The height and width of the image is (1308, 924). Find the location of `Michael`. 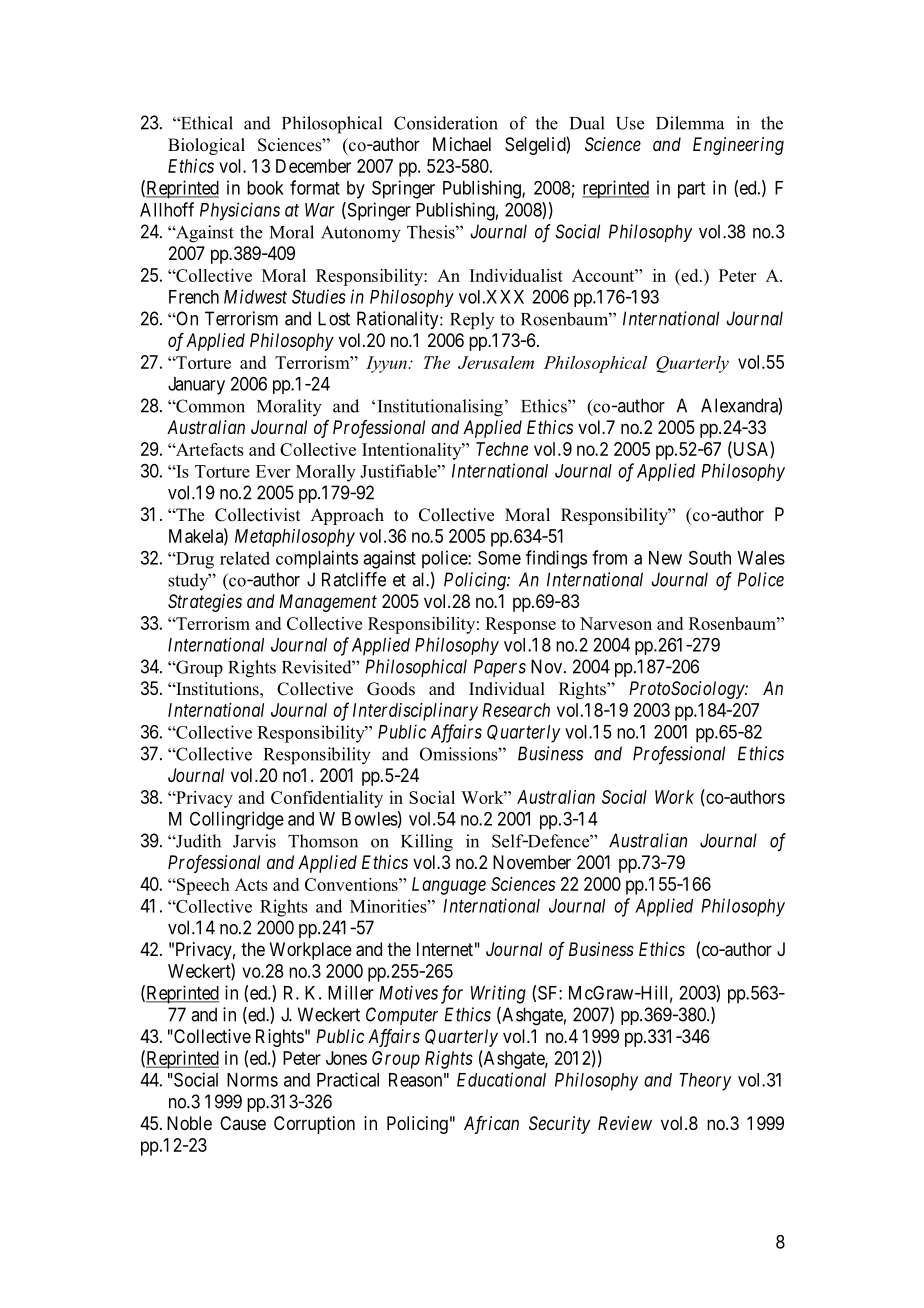

Michael is located at coordinates (462, 144).
